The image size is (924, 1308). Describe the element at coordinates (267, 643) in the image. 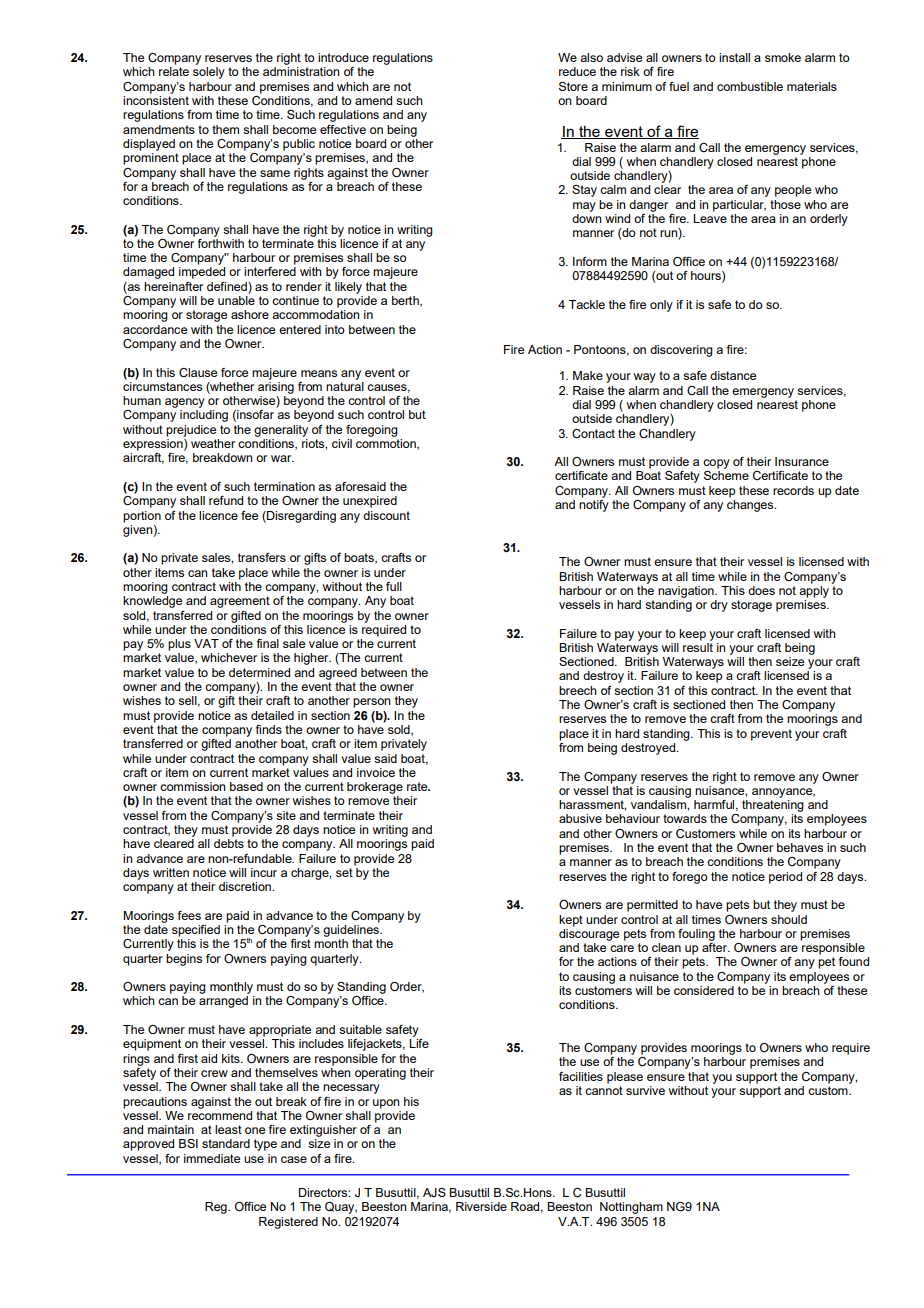

I see `final` at that location.
